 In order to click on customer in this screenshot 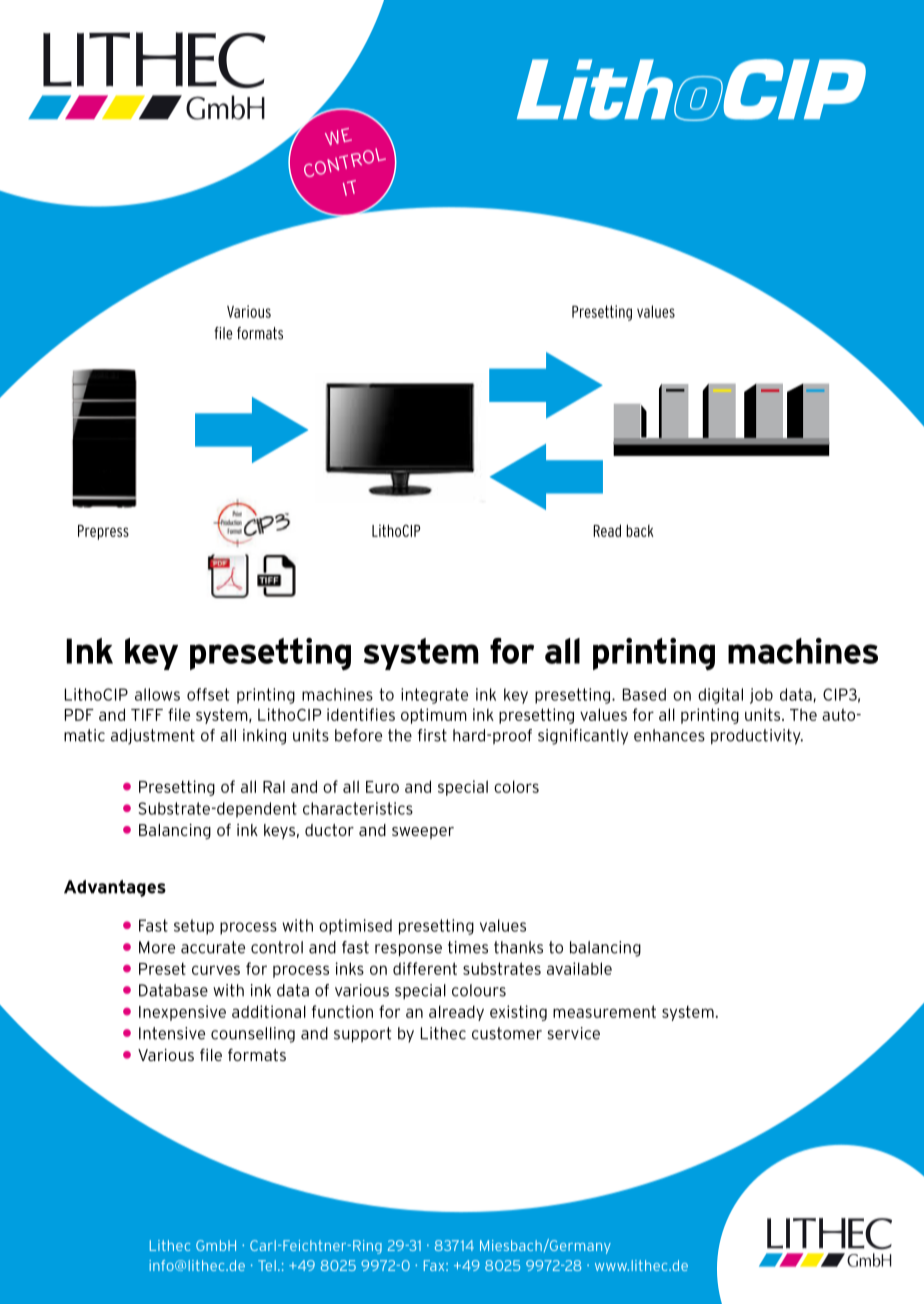, I will do `click(507, 1033)`.
